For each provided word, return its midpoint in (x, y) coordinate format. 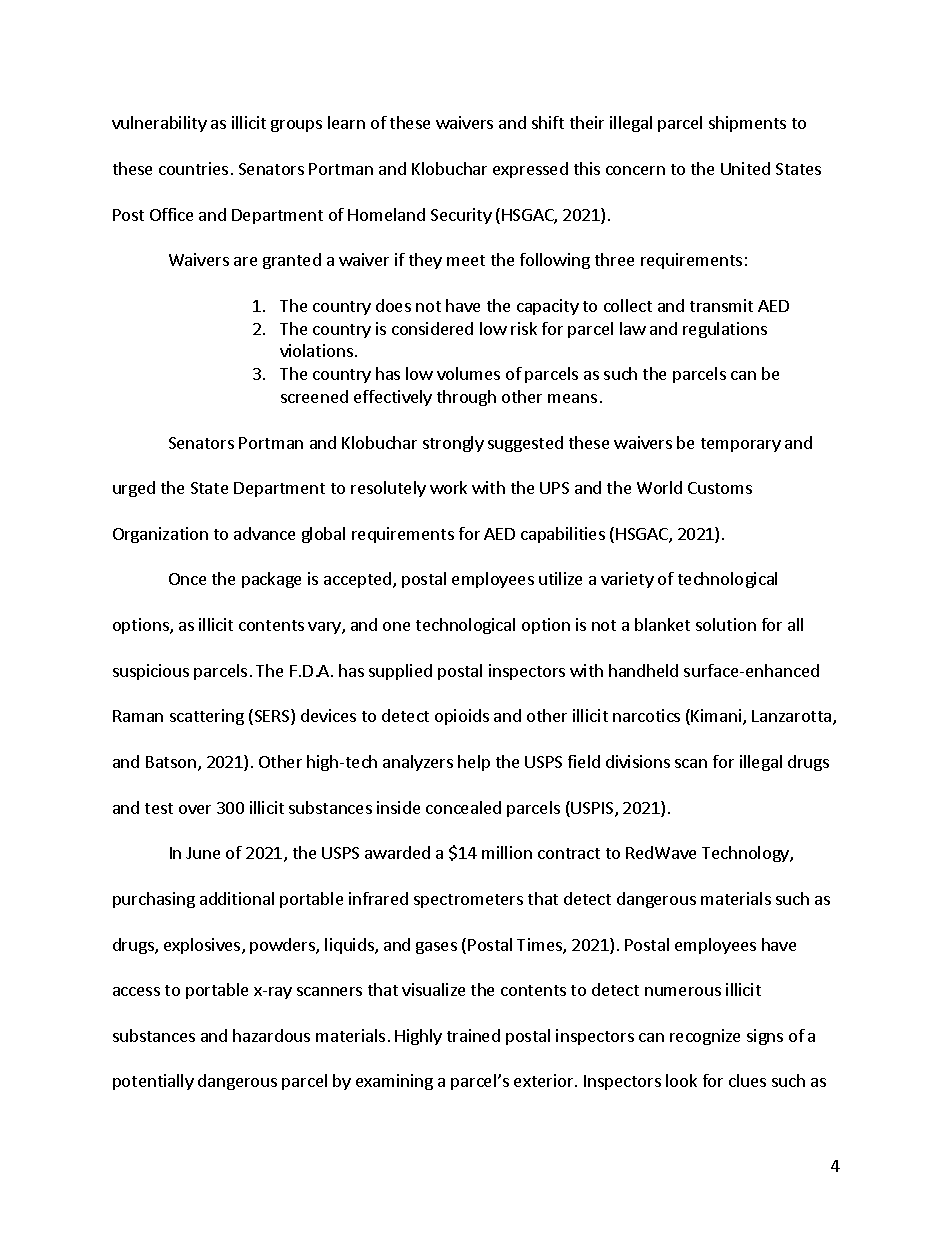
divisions (638, 761)
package (271, 580)
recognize (705, 1037)
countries (193, 168)
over (195, 809)
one (396, 626)
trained (473, 1035)
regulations (725, 330)
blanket (662, 624)
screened (314, 396)
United (745, 168)
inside (398, 807)
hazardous (271, 1035)
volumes (468, 373)
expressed (530, 170)
